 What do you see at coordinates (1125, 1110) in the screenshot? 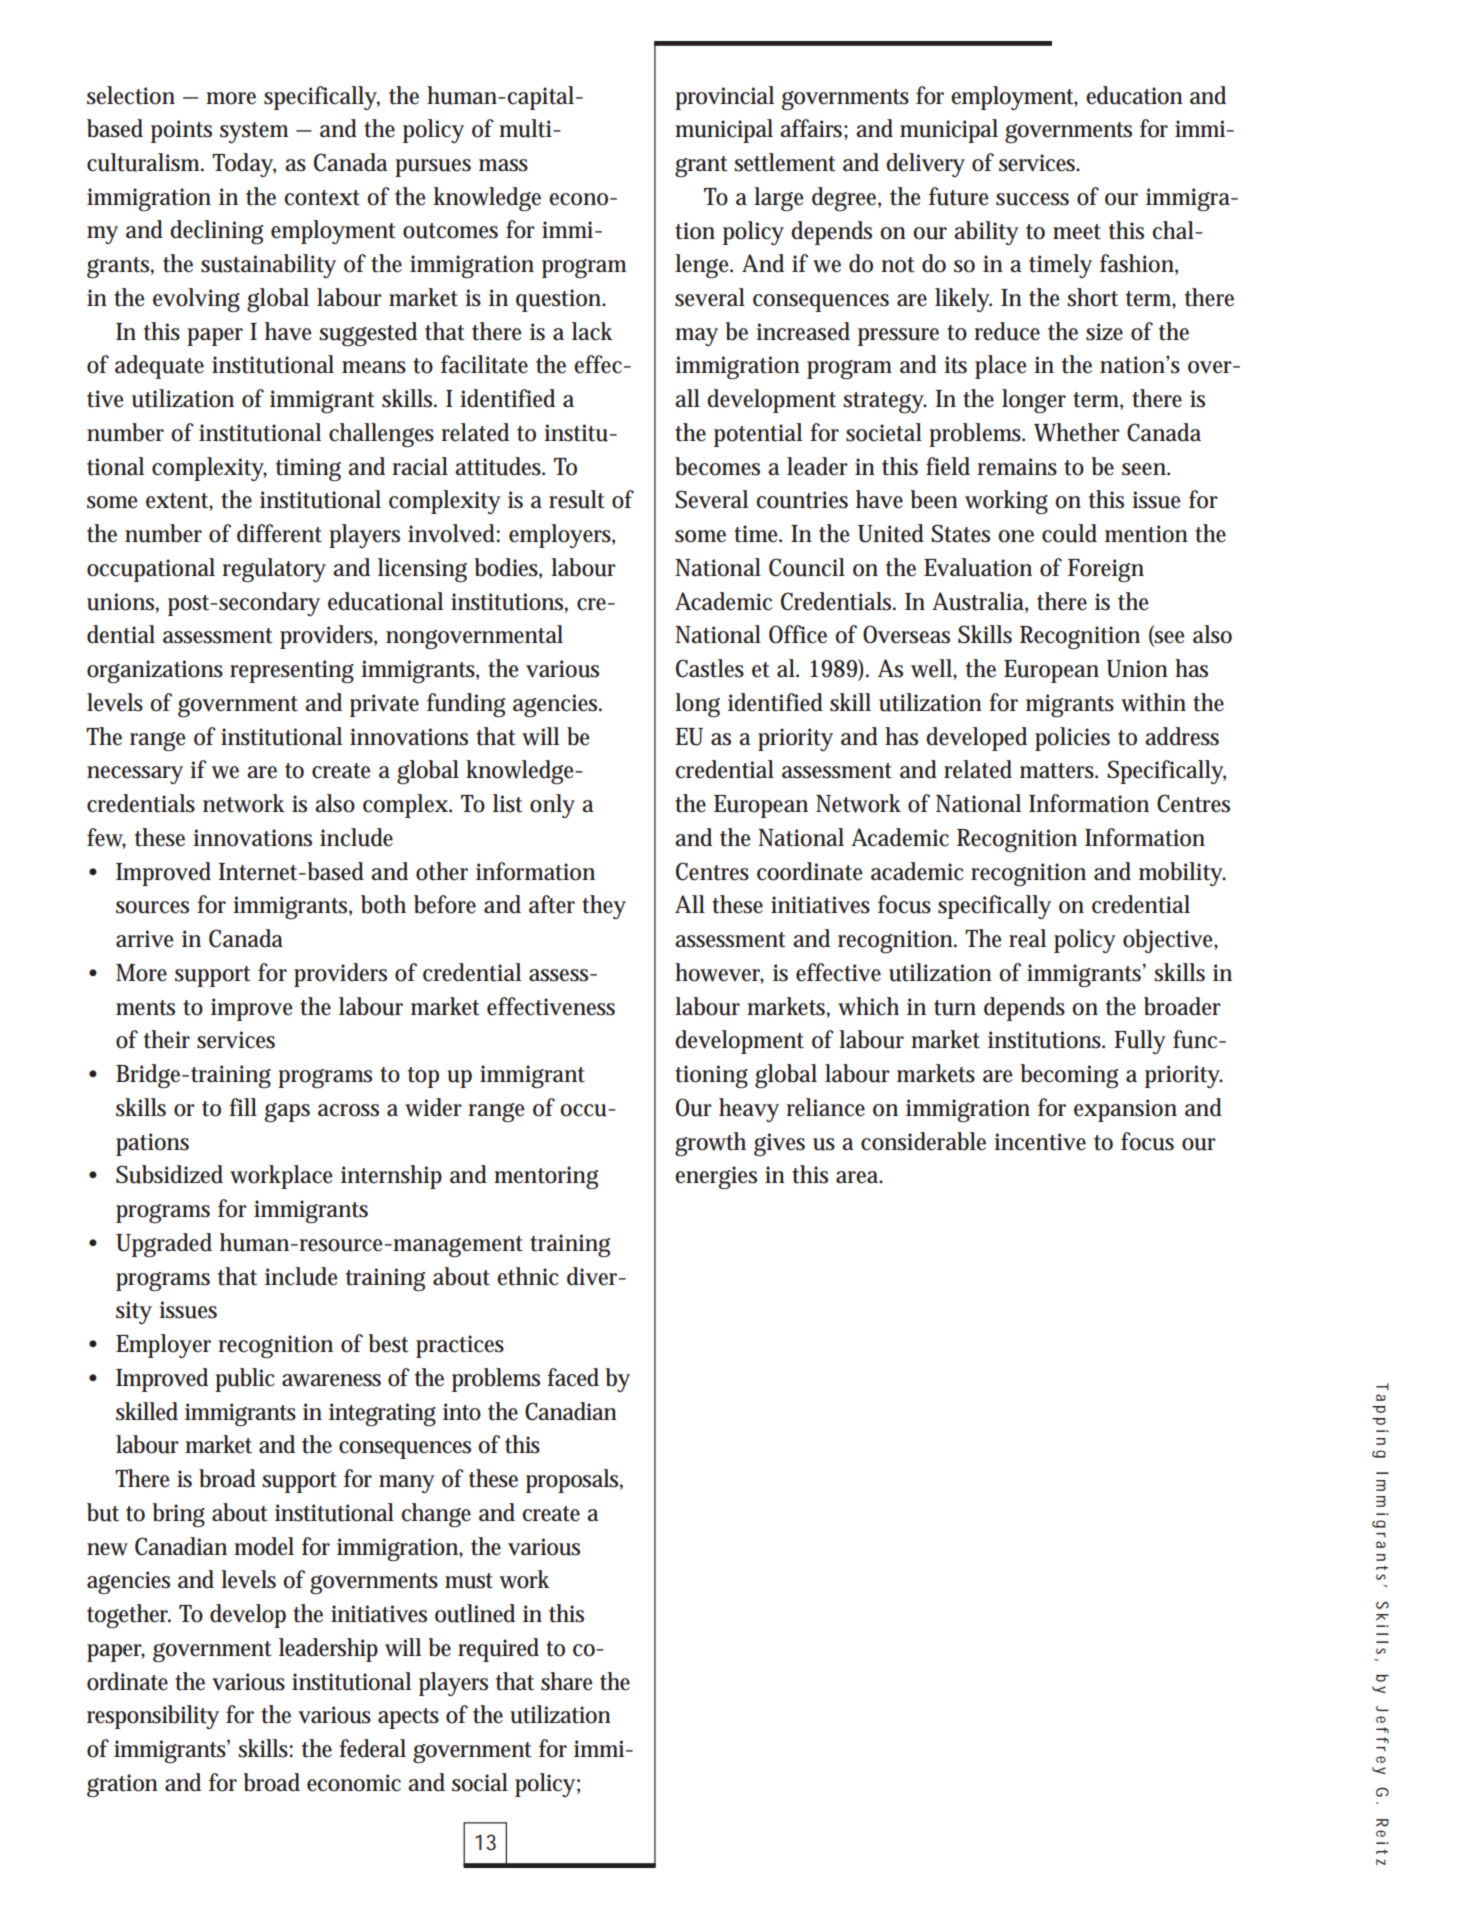
I see `expansion` at bounding box center [1125, 1110].
